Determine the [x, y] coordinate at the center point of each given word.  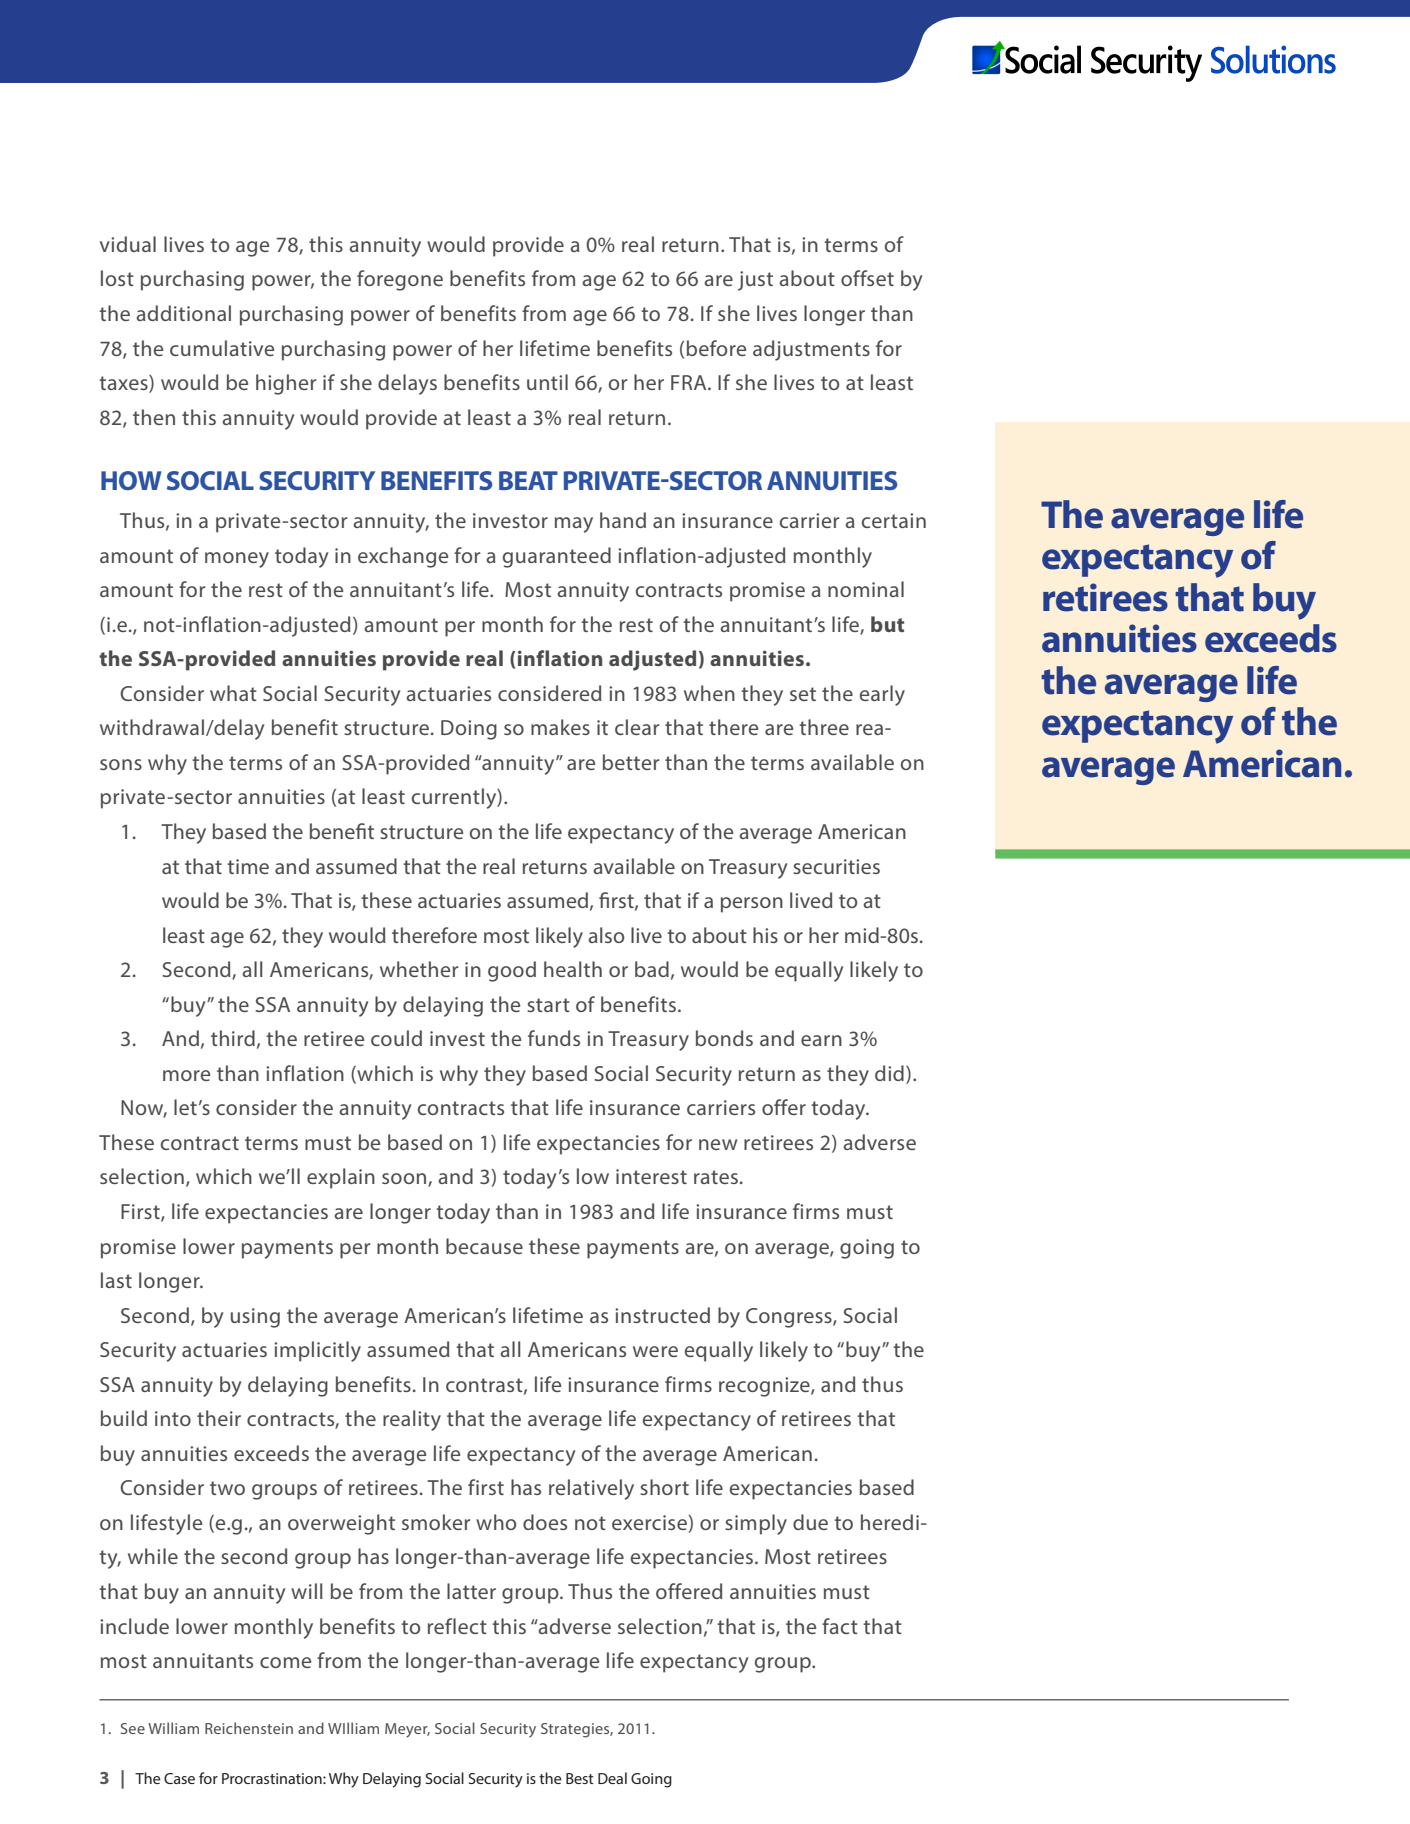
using [255, 1318]
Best [580, 1778]
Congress [790, 1318]
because [484, 1246]
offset [867, 278]
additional [183, 313]
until [547, 382]
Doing [469, 730]
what [233, 693]
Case [179, 1778]
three [824, 727]
